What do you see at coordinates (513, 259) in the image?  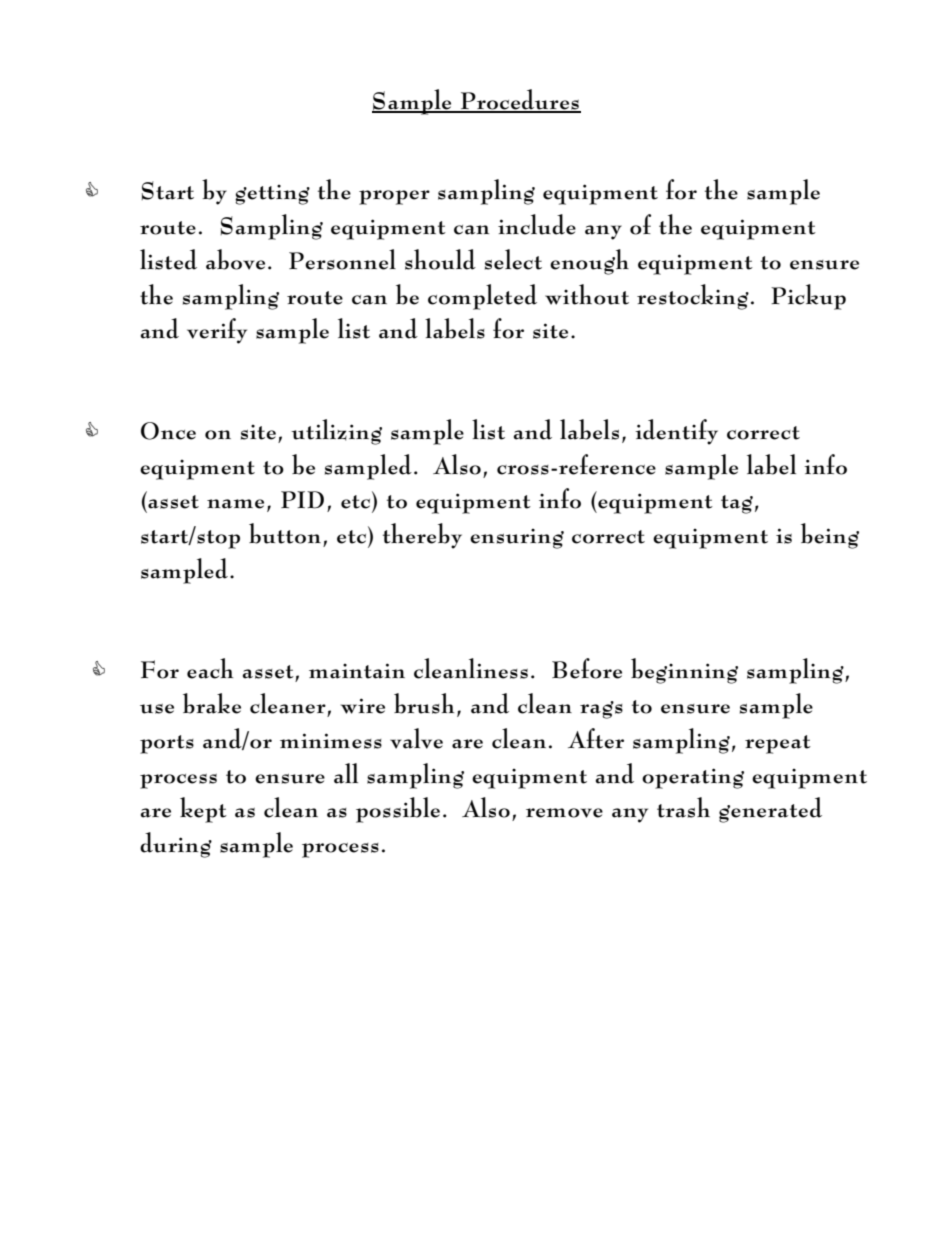 I see `select` at bounding box center [513, 259].
